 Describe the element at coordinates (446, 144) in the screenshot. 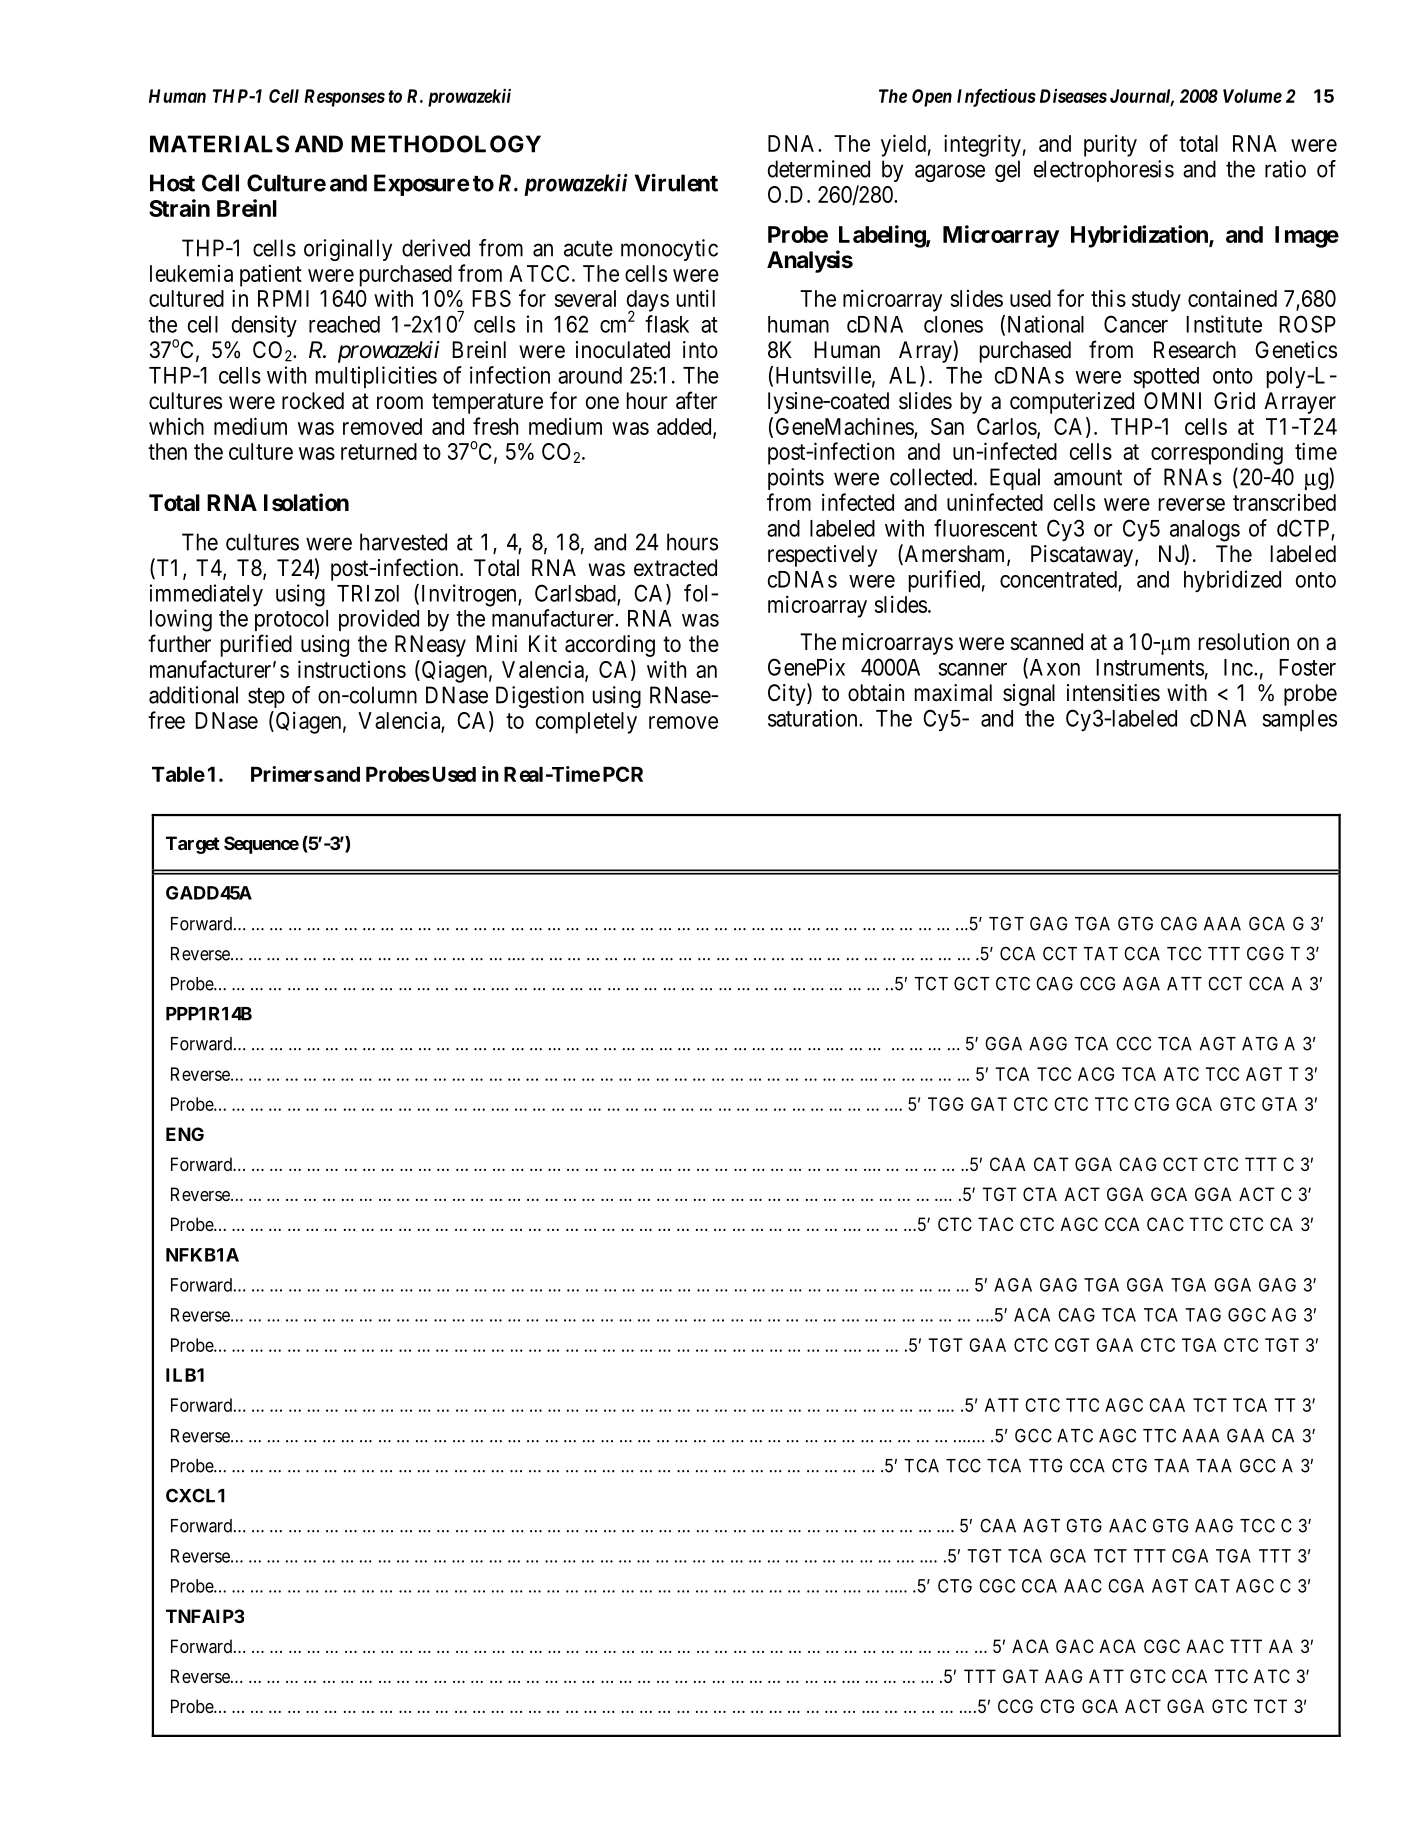

I see `METHODOLOGY` at that location.
